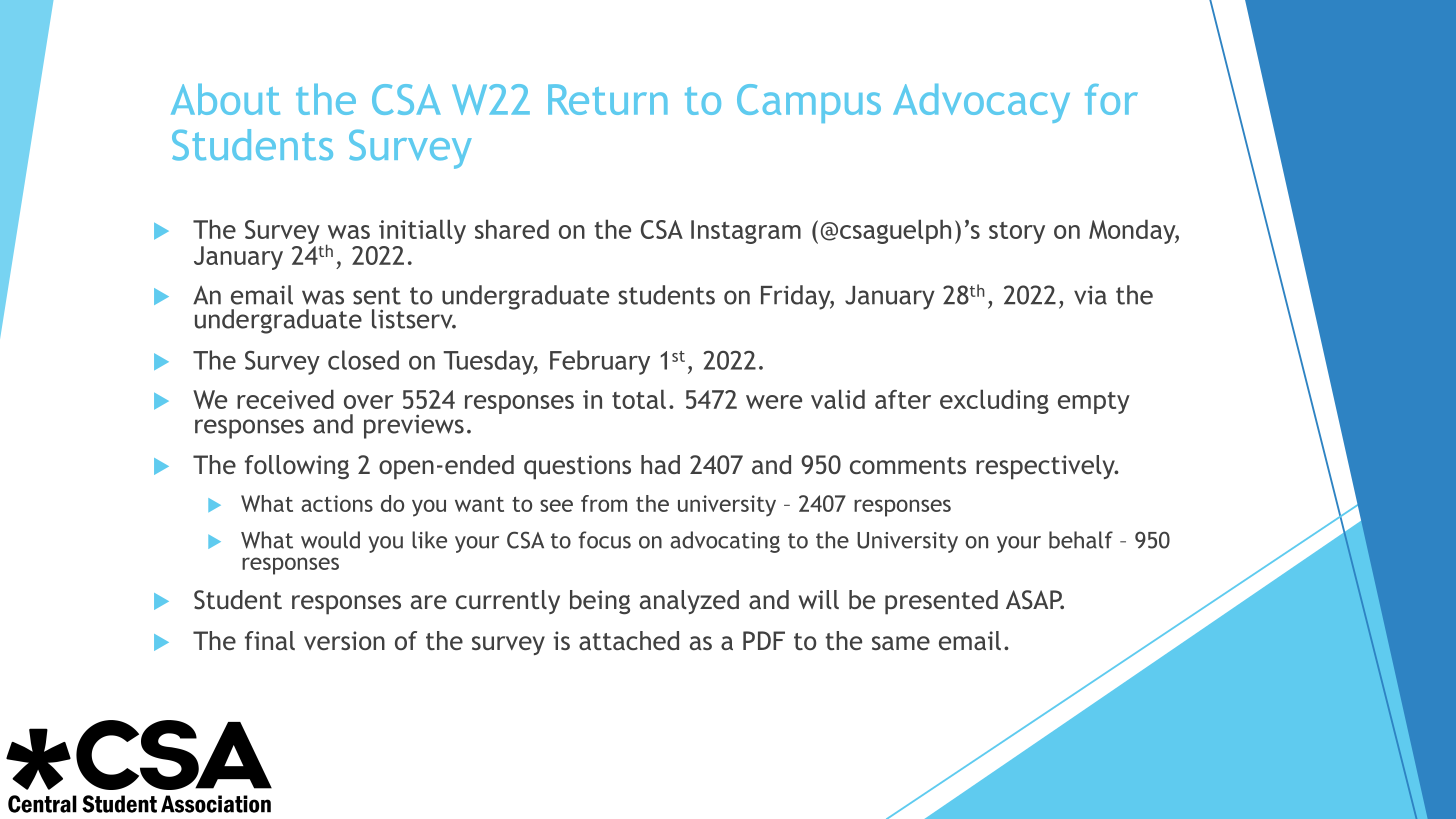 The height and width of the page is (819, 1456). I want to click on Return, so click(608, 99).
